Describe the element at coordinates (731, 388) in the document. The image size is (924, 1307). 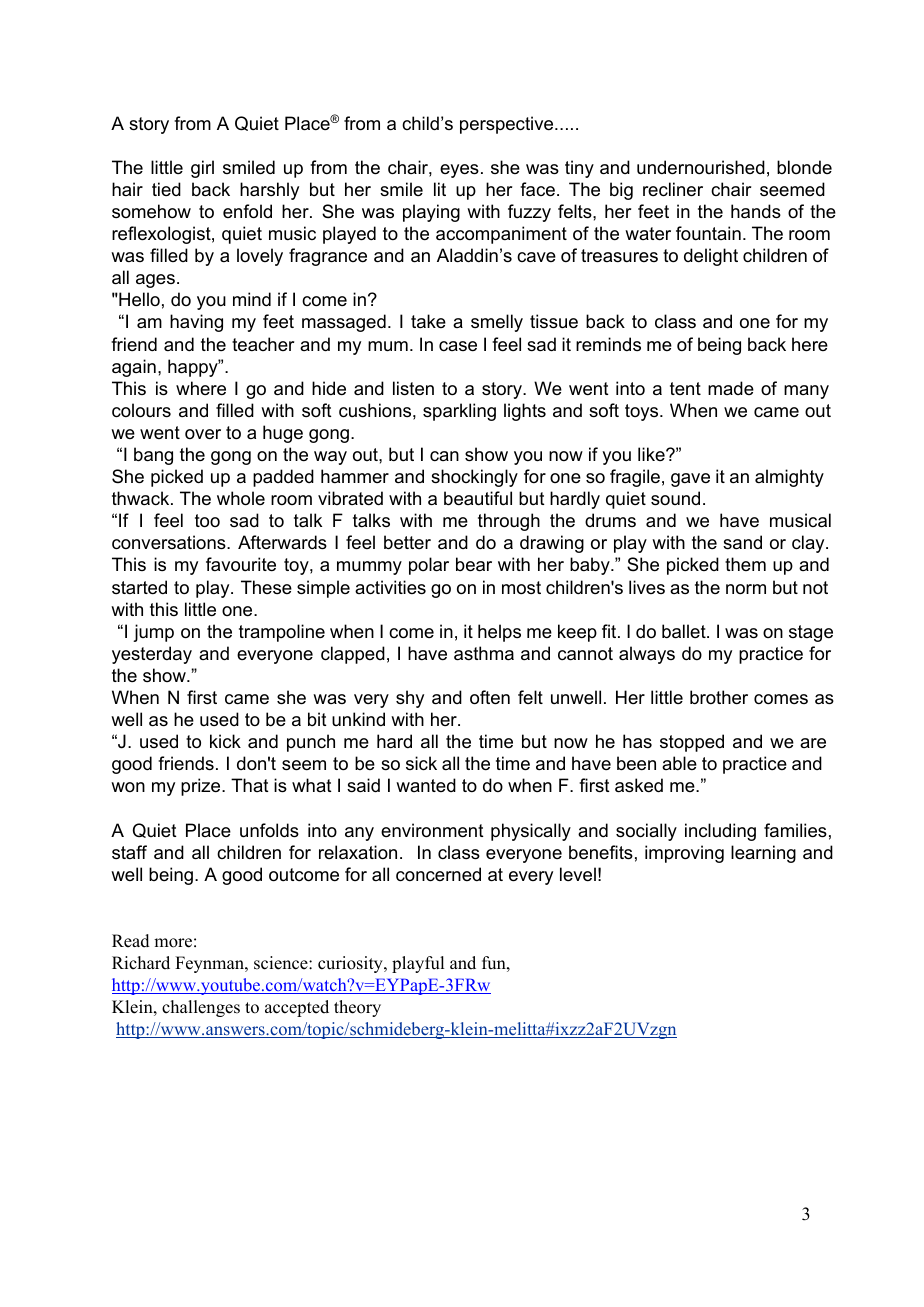
I see `made` at that location.
